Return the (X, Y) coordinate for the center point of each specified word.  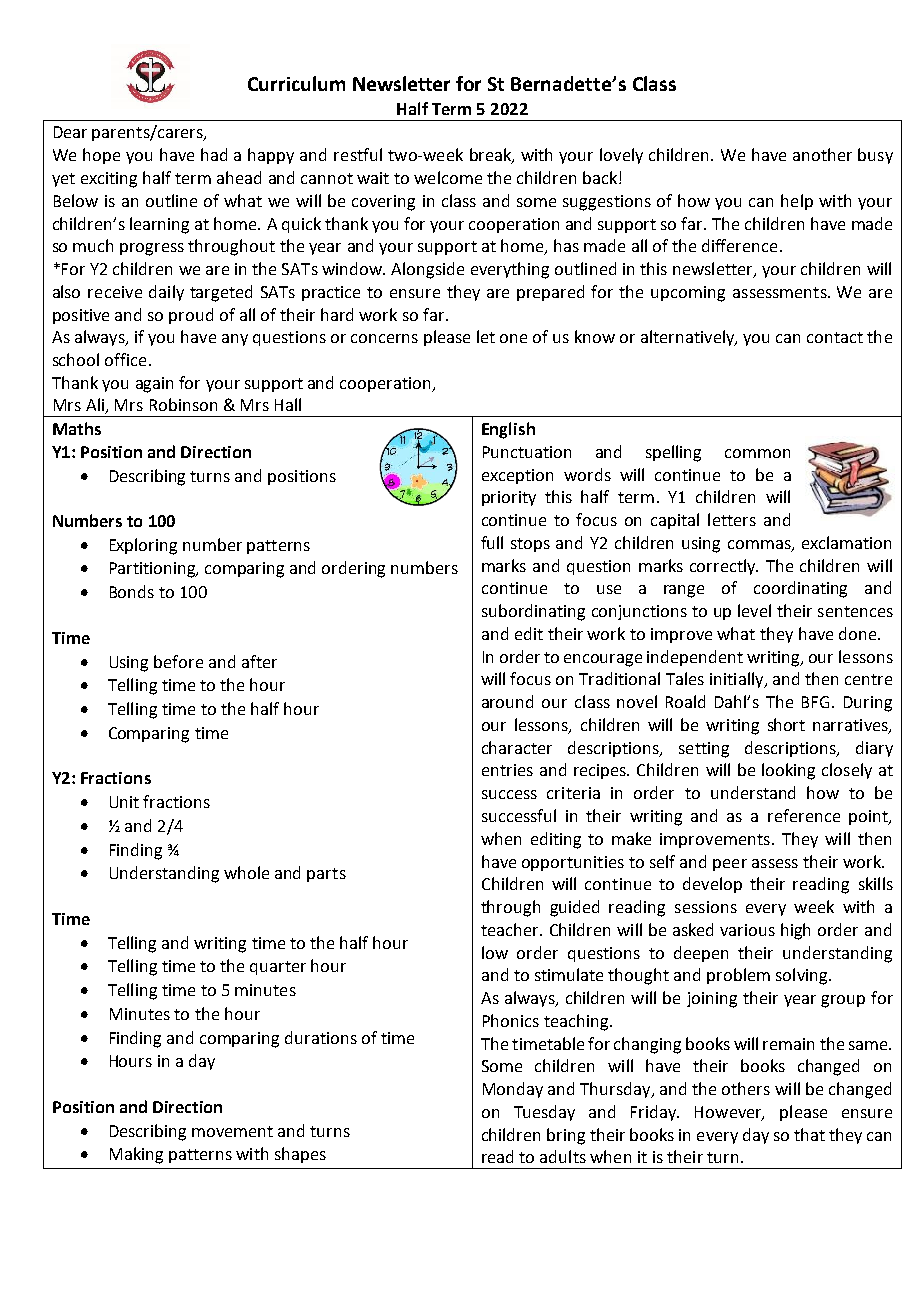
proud (191, 316)
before (178, 661)
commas (760, 546)
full (492, 542)
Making (136, 1155)
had (214, 154)
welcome (448, 177)
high (795, 931)
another (822, 154)
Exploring (143, 546)
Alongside (427, 270)
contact (835, 337)
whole (246, 872)
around (507, 701)
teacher (511, 929)
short (786, 724)
